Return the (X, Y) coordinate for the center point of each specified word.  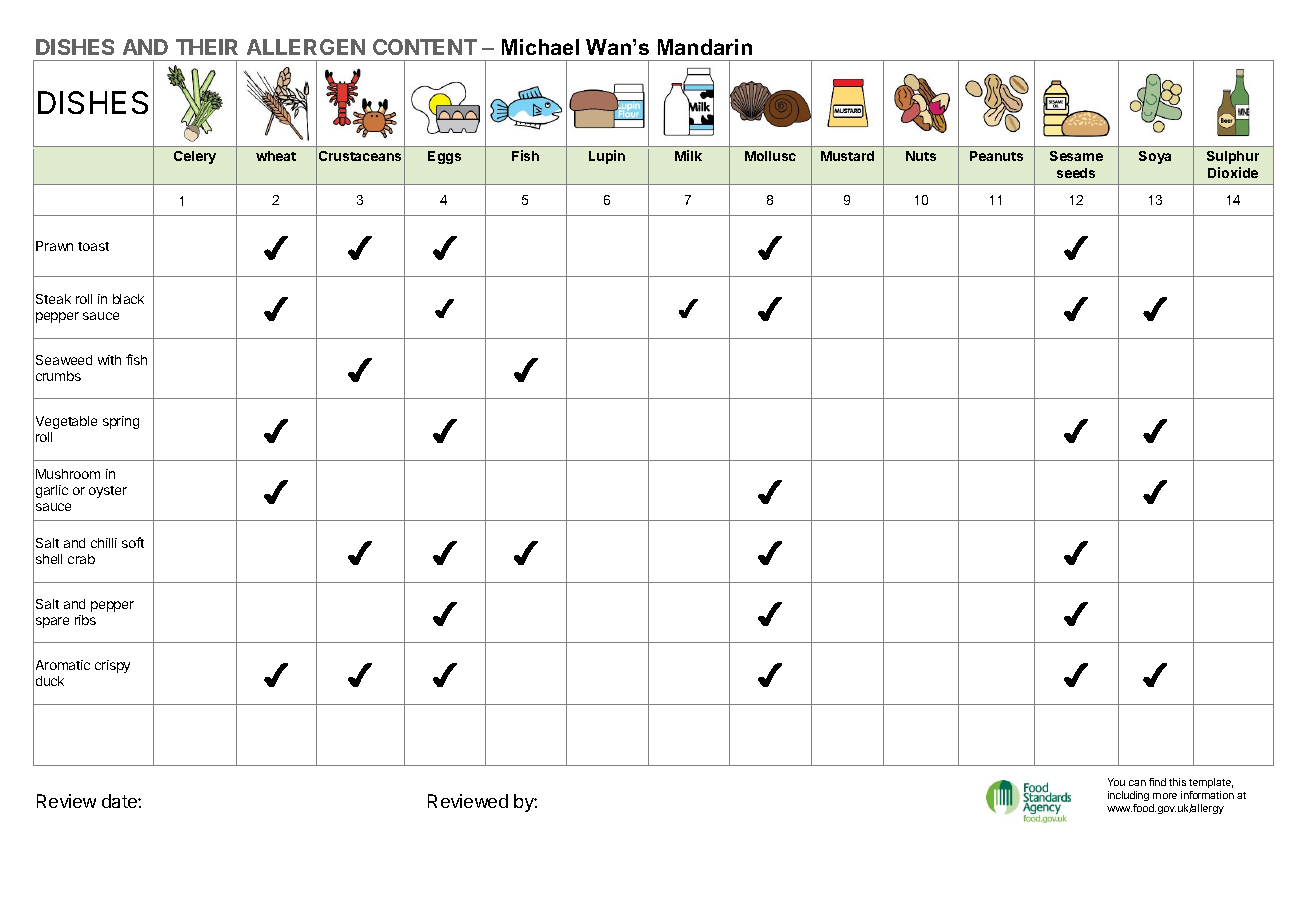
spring (121, 422)
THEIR (207, 47)
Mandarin (705, 47)
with (109, 360)
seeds (1076, 173)
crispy (112, 666)
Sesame (1076, 156)
